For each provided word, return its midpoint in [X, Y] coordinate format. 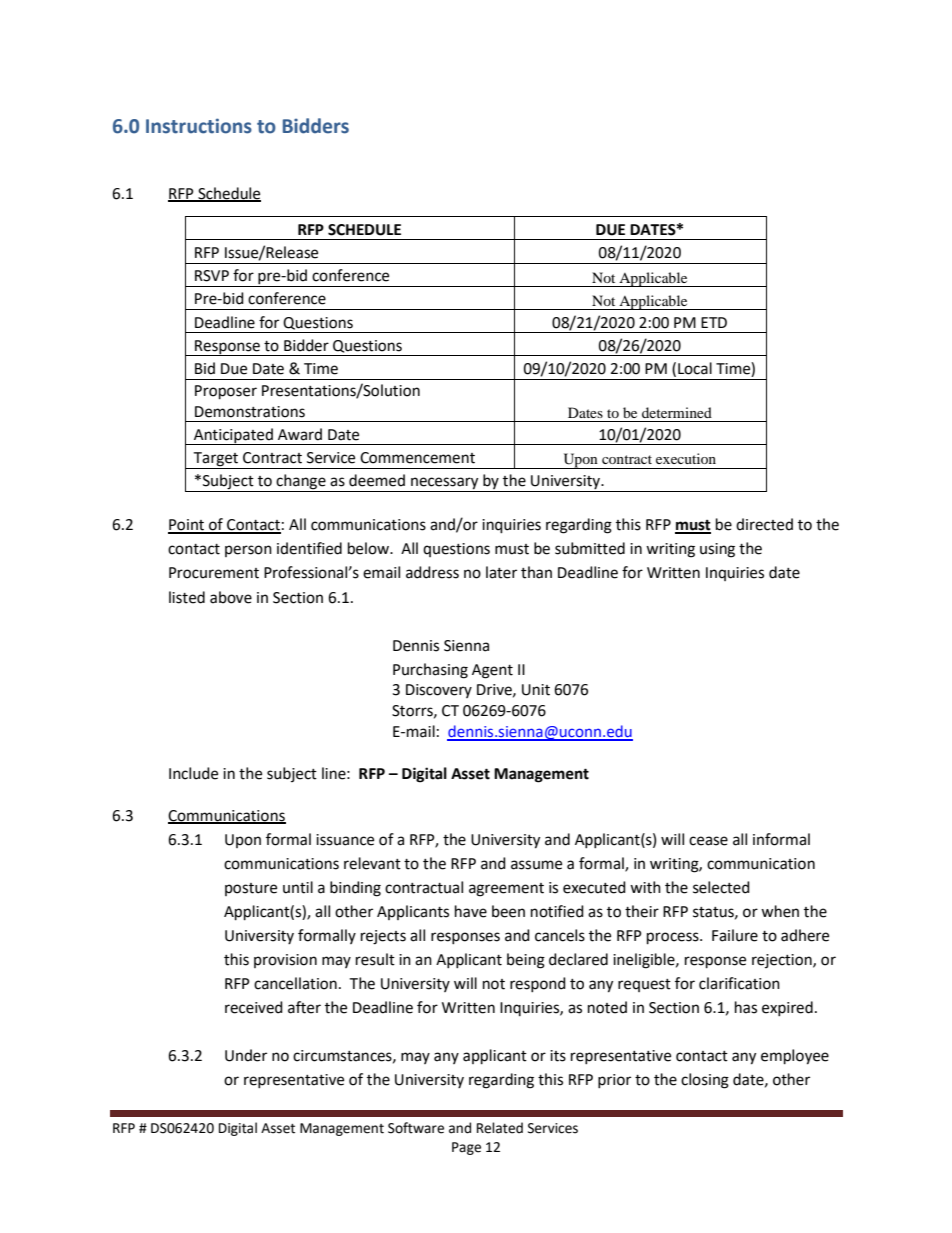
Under [246, 1055]
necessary [445, 484]
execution [686, 458]
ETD [714, 322]
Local [695, 368]
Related [500, 1128]
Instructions [199, 126]
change [301, 483]
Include [193, 773]
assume [536, 865]
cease [708, 841]
